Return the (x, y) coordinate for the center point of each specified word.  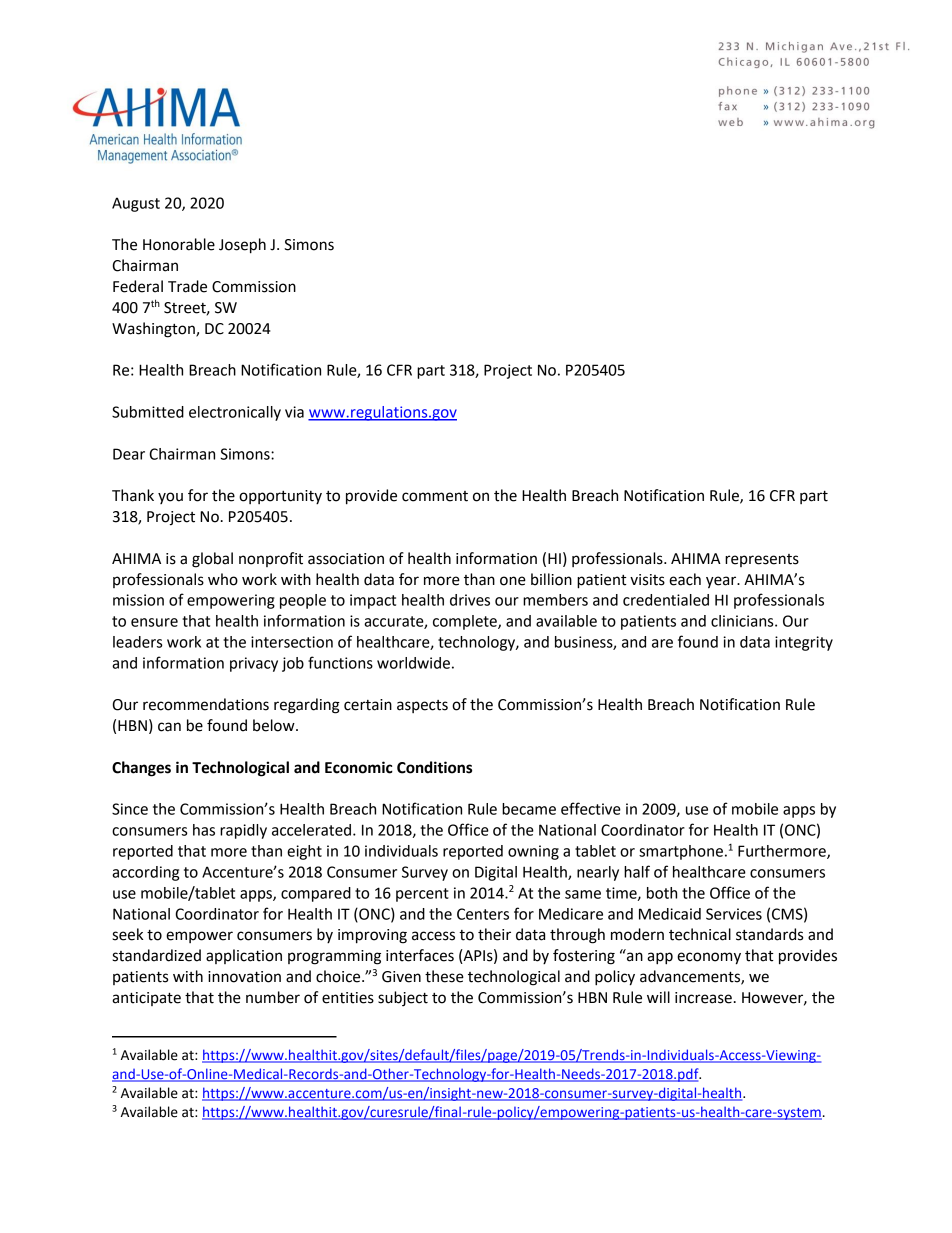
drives (470, 600)
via (294, 412)
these (444, 976)
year (722, 582)
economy (709, 958)
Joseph (242, 246)
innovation (244, 977)
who (223, 579)
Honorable (179, 244)
